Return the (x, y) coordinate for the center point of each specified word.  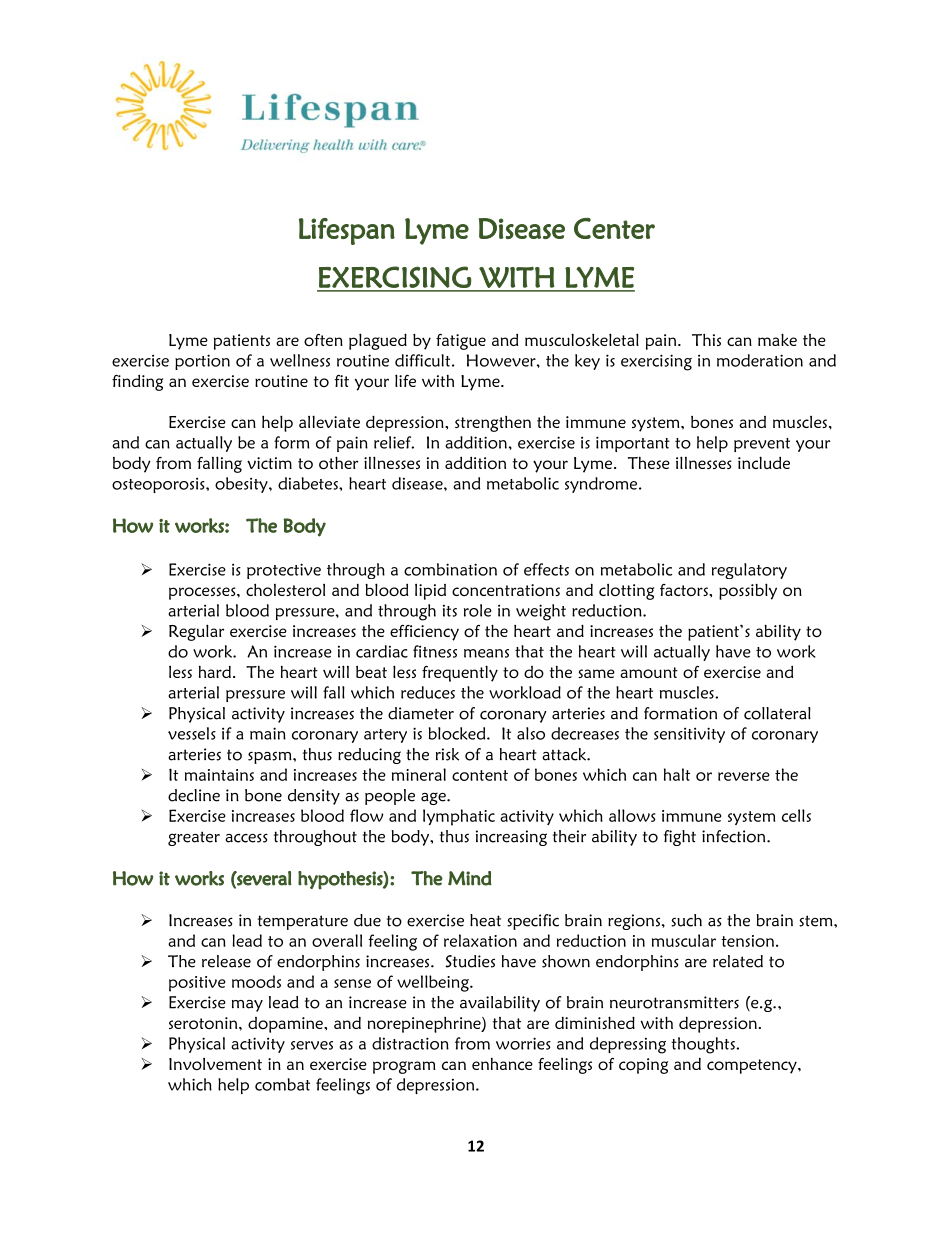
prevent (762, 445)
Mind (470, 878)
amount (649, 672)
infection (735, 836)
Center (614, 228)
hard (215, 672)
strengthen (493, 424)
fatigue (461, 342)
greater (194, 838)
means (486, 653)
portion (202, 362)
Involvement (215, 1064)
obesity (242, 485)
